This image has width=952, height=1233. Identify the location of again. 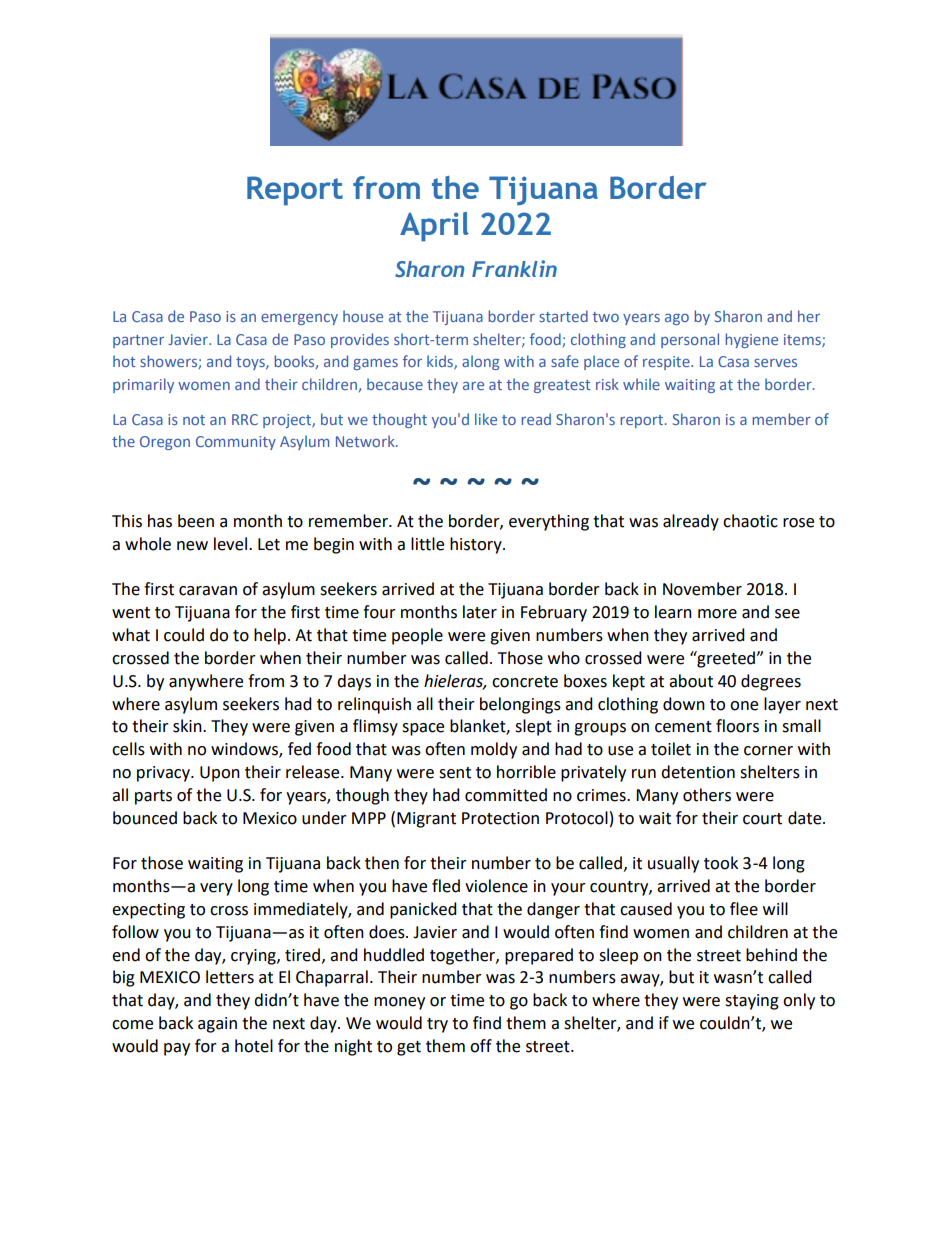
(217, 1025).
